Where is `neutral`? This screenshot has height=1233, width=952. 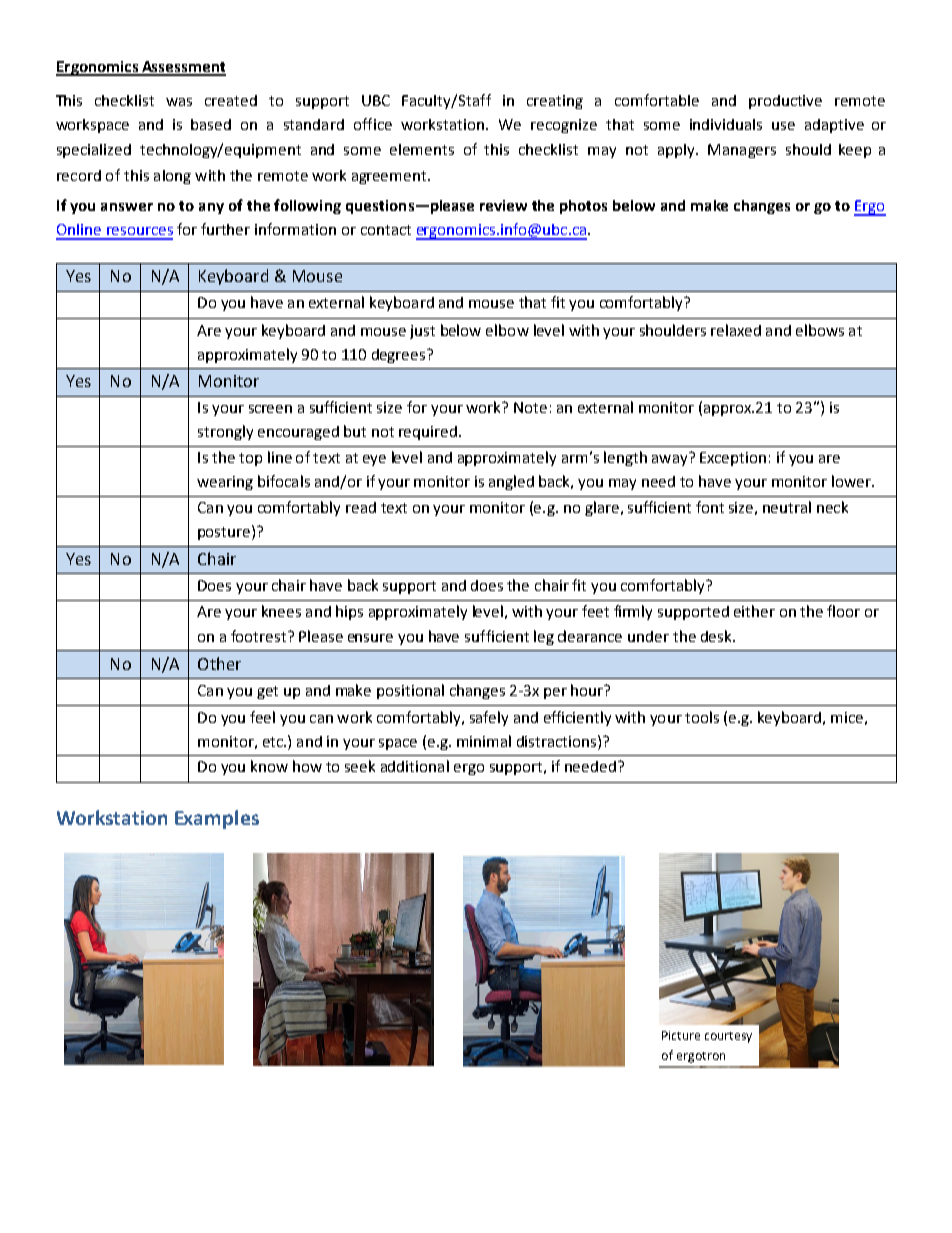
neutral is located at coordinates (787, 507).
